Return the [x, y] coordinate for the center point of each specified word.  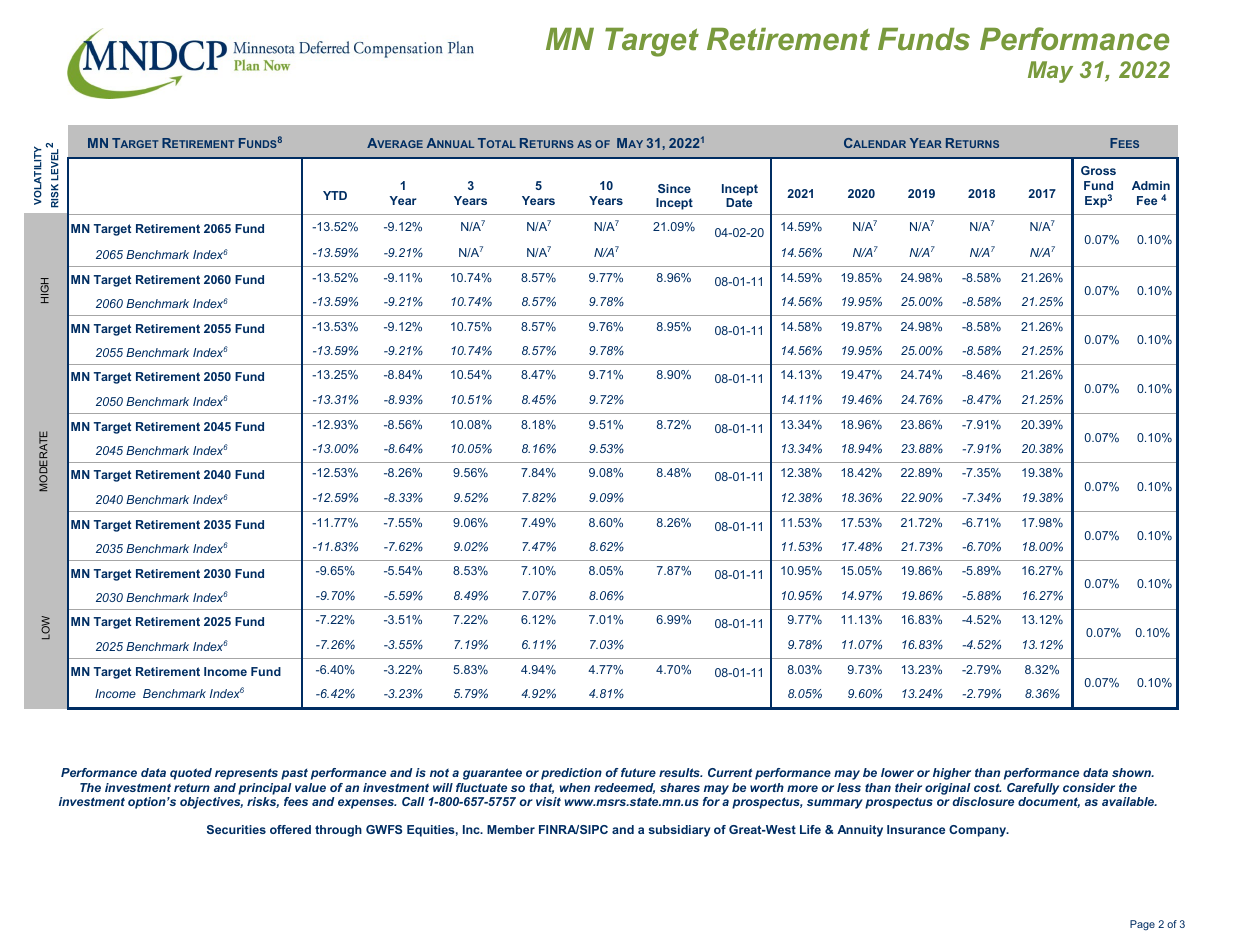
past [294, 774]
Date [739, 202]
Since [674, 188]
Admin [1151, 185]
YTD [335, 195]
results [680, 772]
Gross [1098, 170]
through [338, 831]
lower [897, 772]
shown [1133, 772]
